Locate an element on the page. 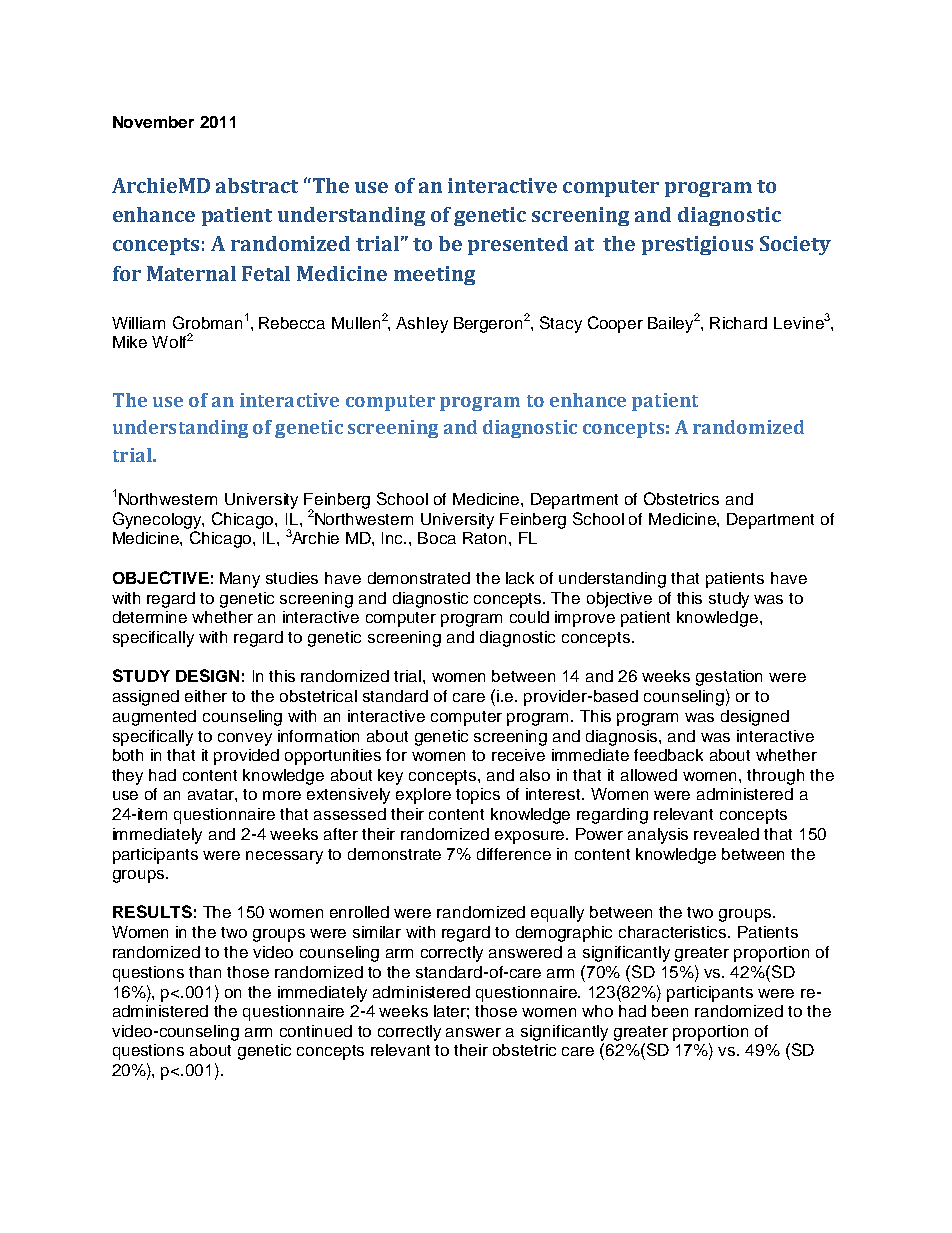 The image size is (952, 1233). Mike is located at coordinates (130, 342).
